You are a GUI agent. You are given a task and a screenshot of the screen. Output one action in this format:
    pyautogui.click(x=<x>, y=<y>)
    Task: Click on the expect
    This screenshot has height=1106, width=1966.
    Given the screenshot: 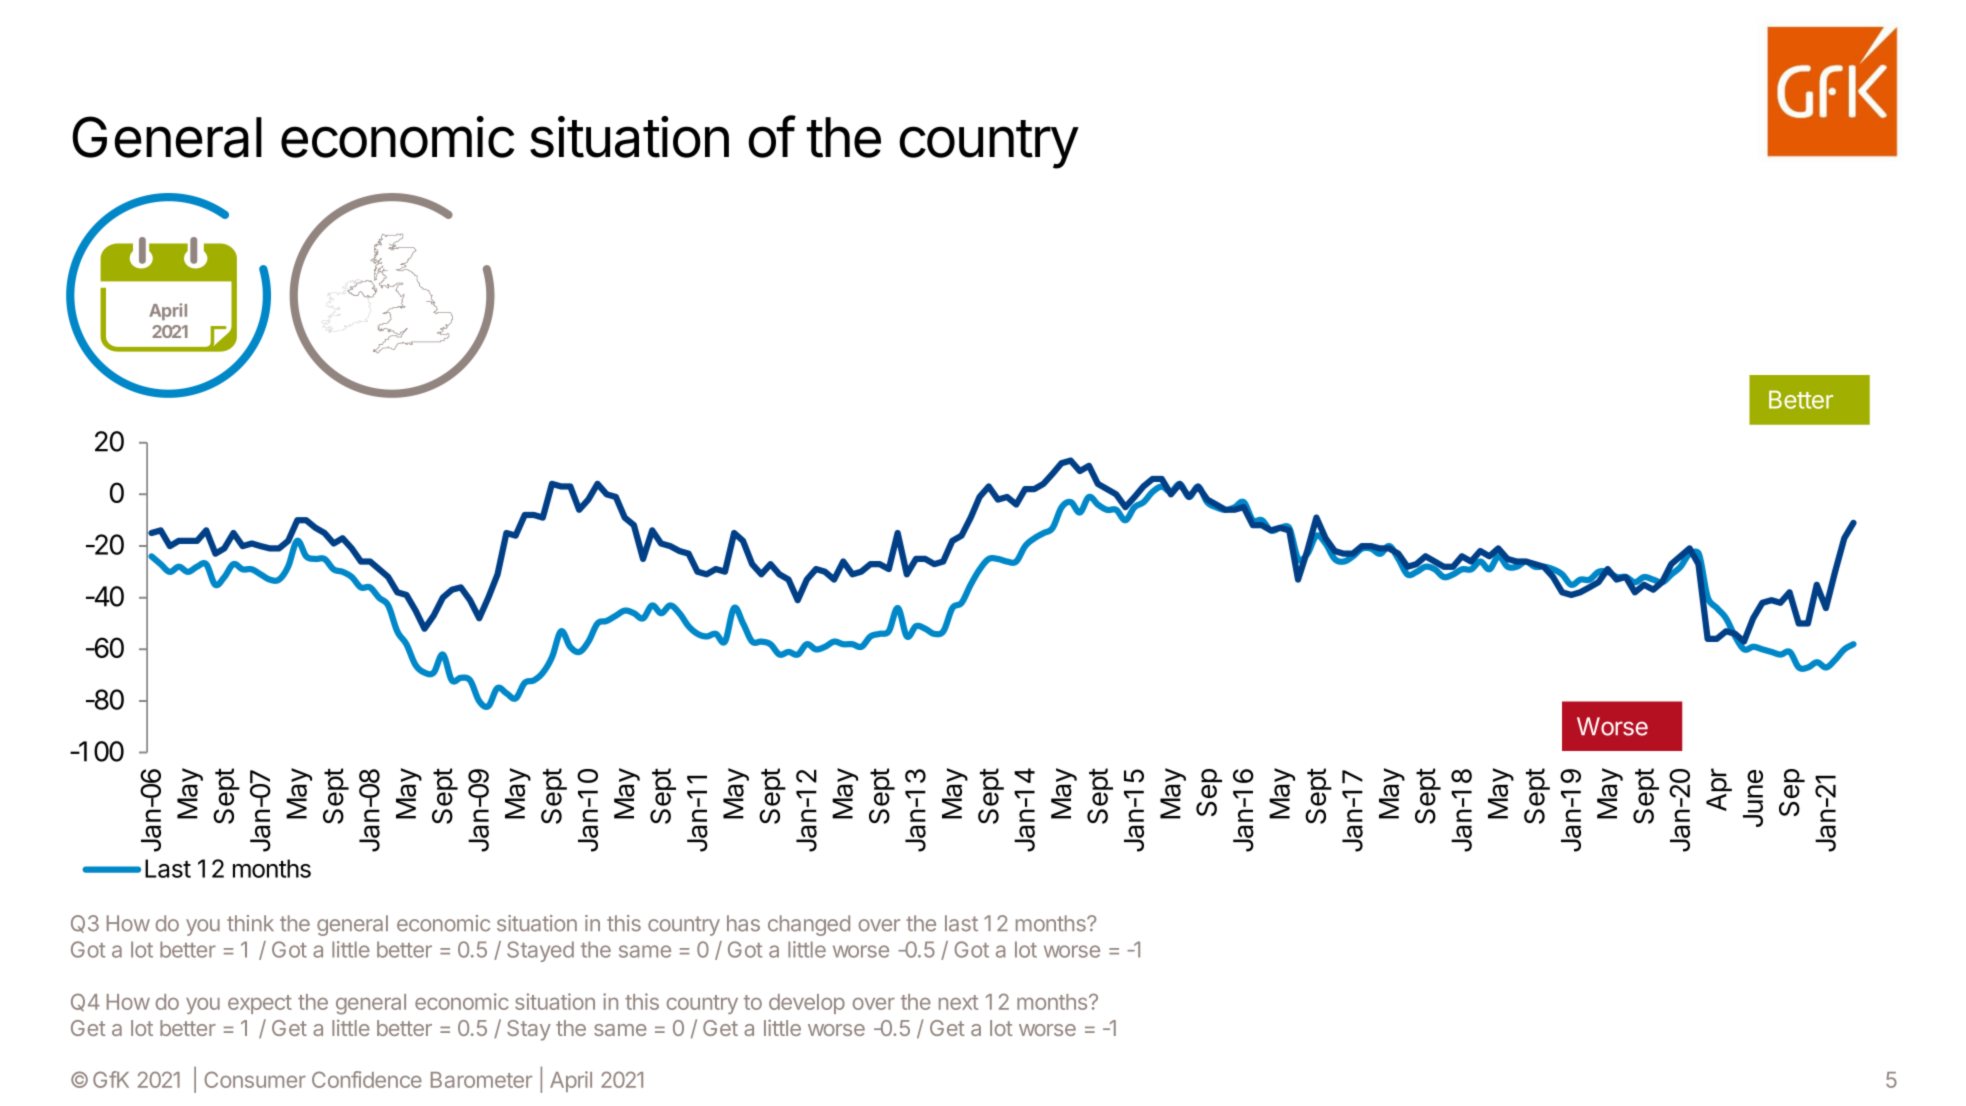 What is the action you would take?
    pyautogui.click(x=260, y=1004)
